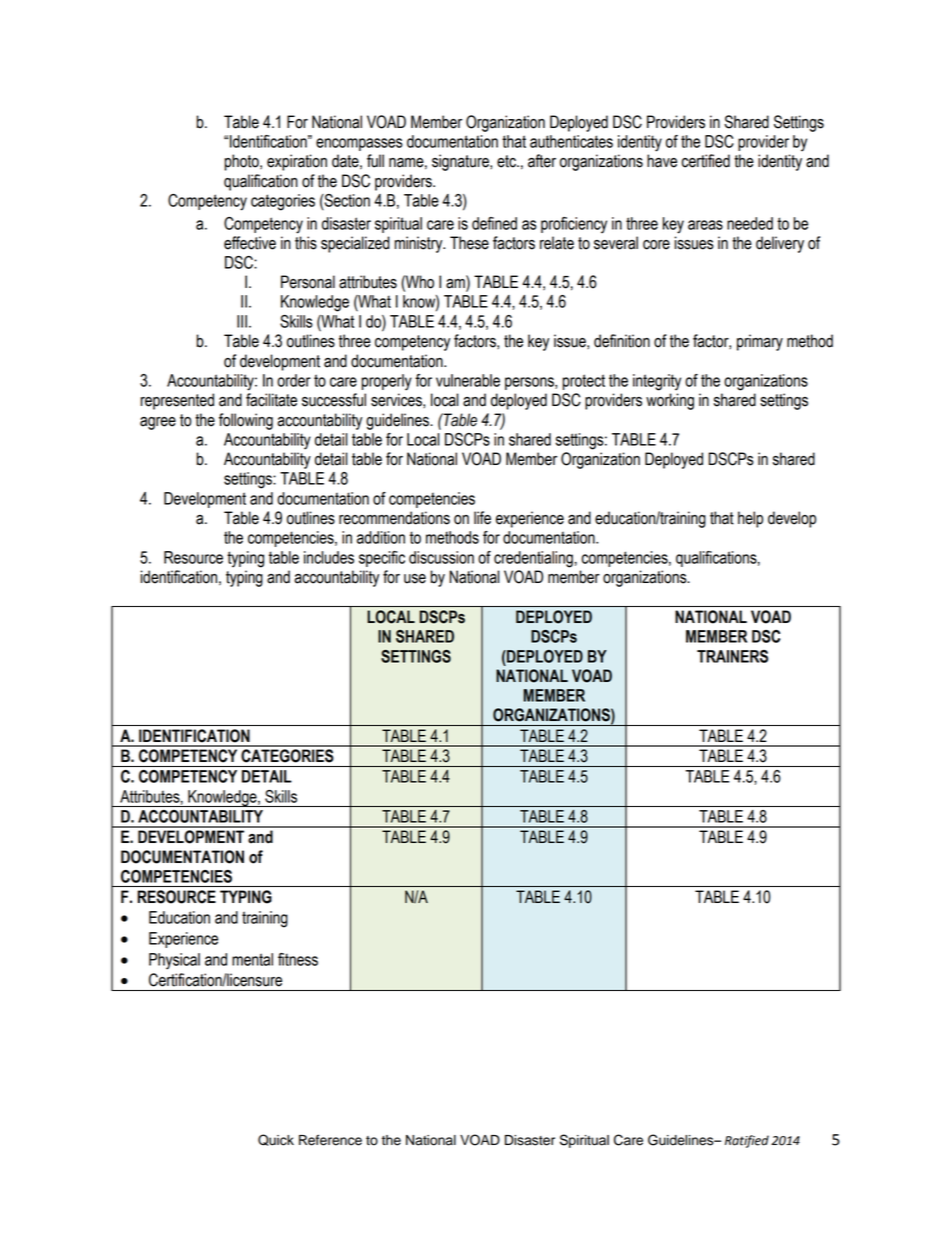 This screenshot has width=952, height=1233. I want to click on TRAINERS, so click(732, 656).
